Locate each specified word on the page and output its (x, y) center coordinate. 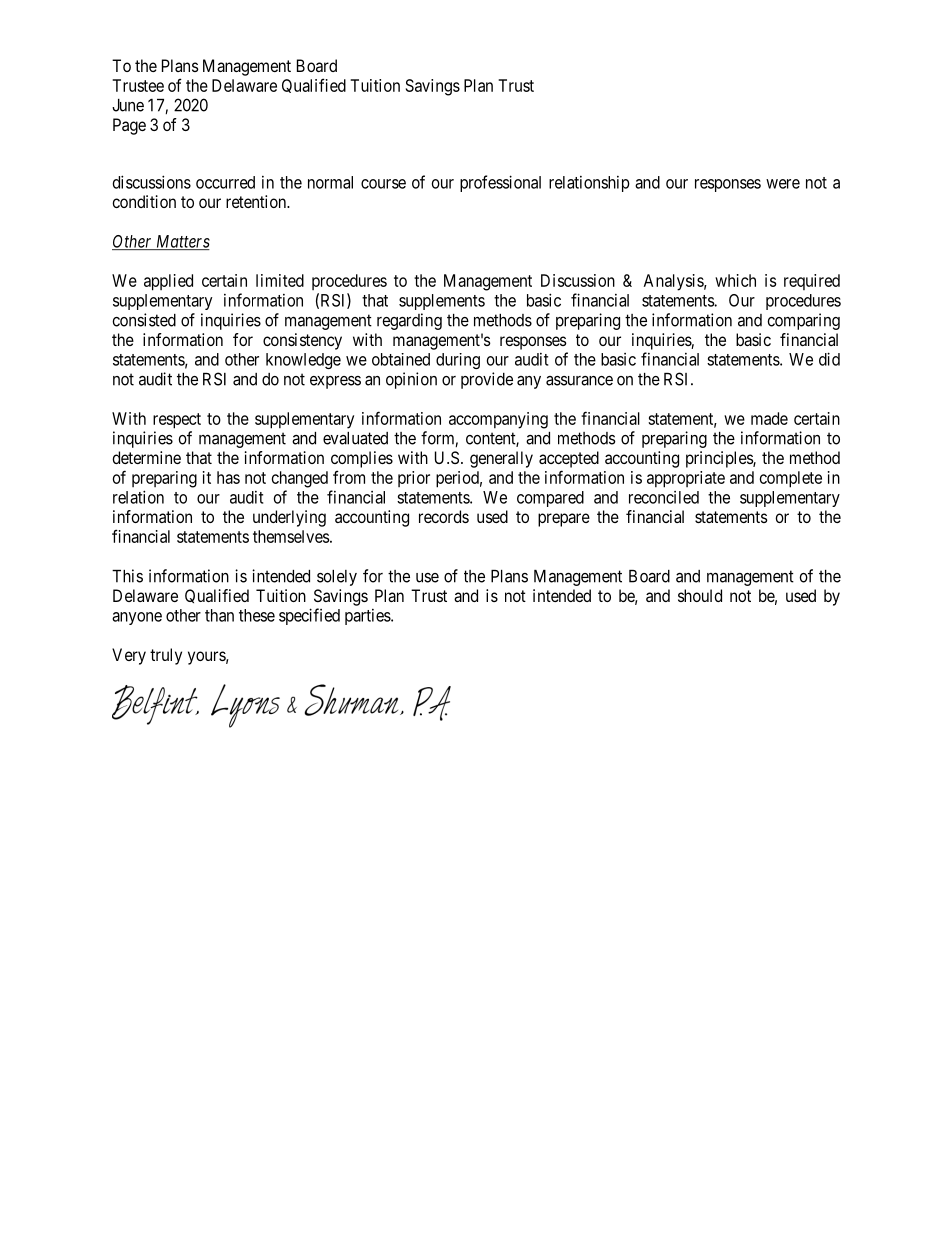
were (783, 184)
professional (500, 183)
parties (368, 617)
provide (487, 380)
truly (166, 656)
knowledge (303, 361)
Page (129, 126)
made (769, 418)
